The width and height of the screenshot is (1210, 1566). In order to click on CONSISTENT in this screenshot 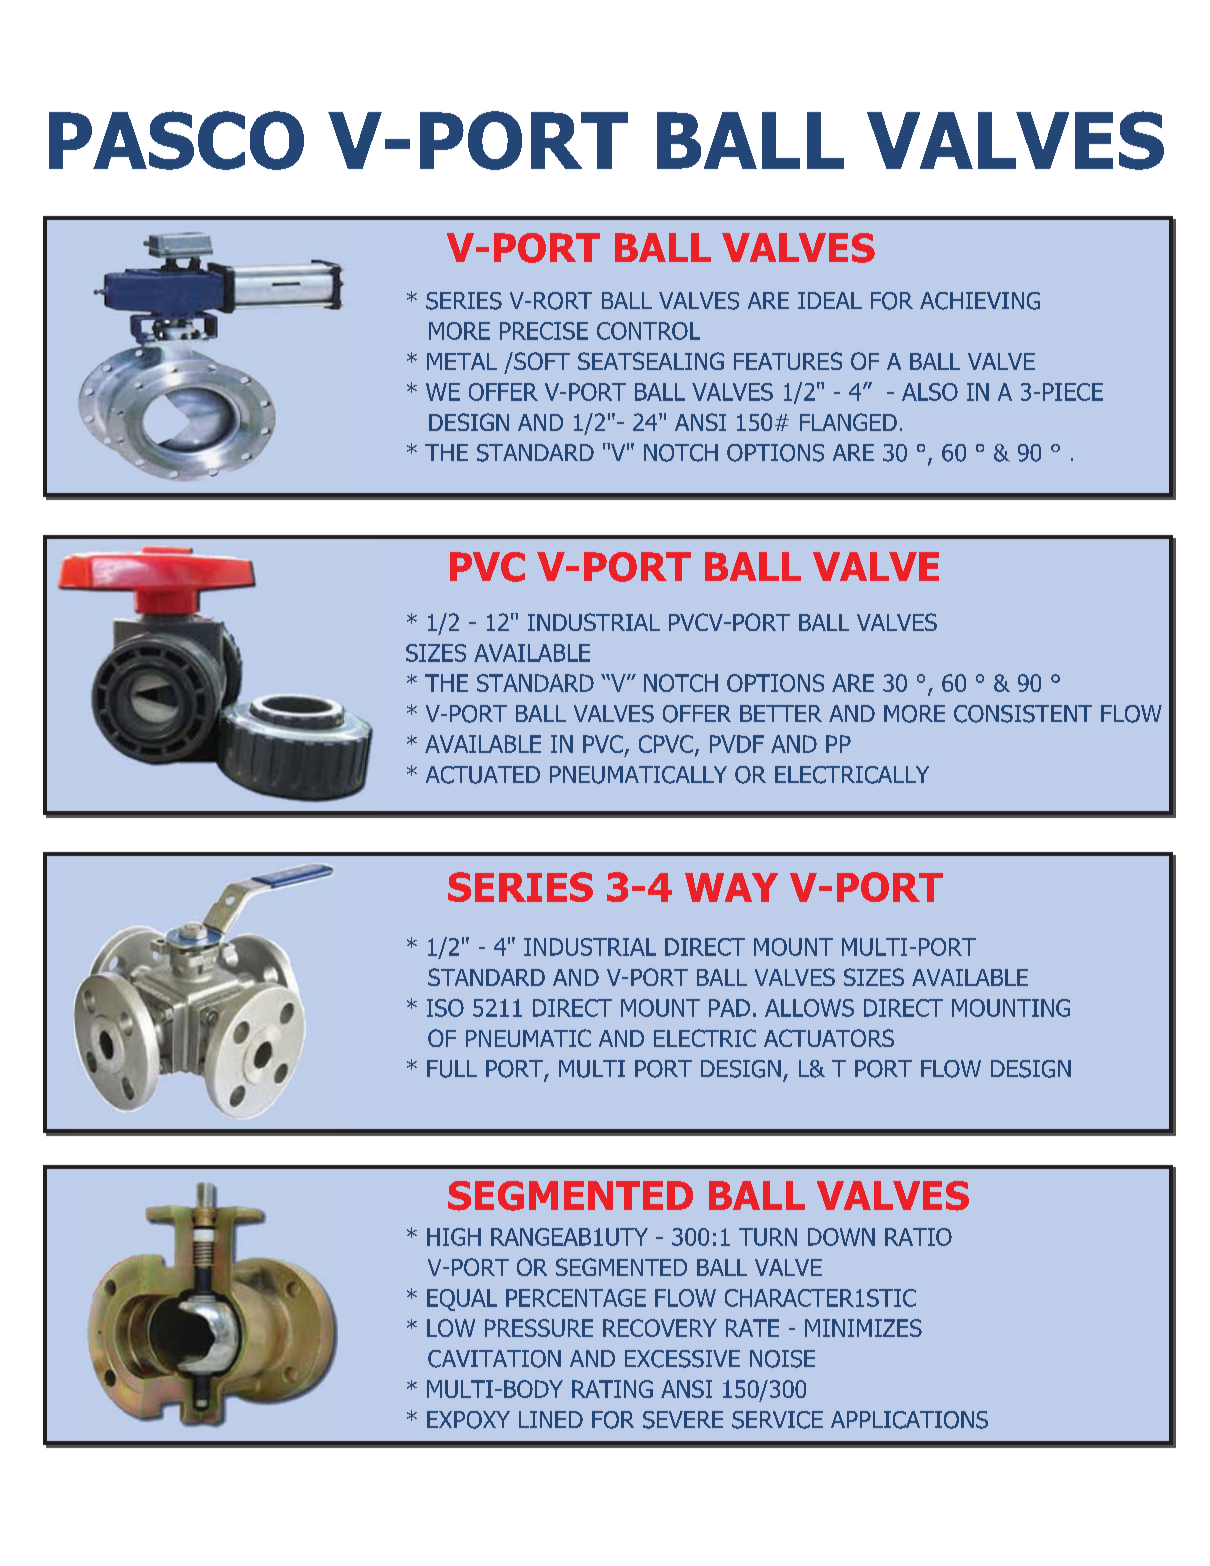, I will do `click(1023, 714)`.
